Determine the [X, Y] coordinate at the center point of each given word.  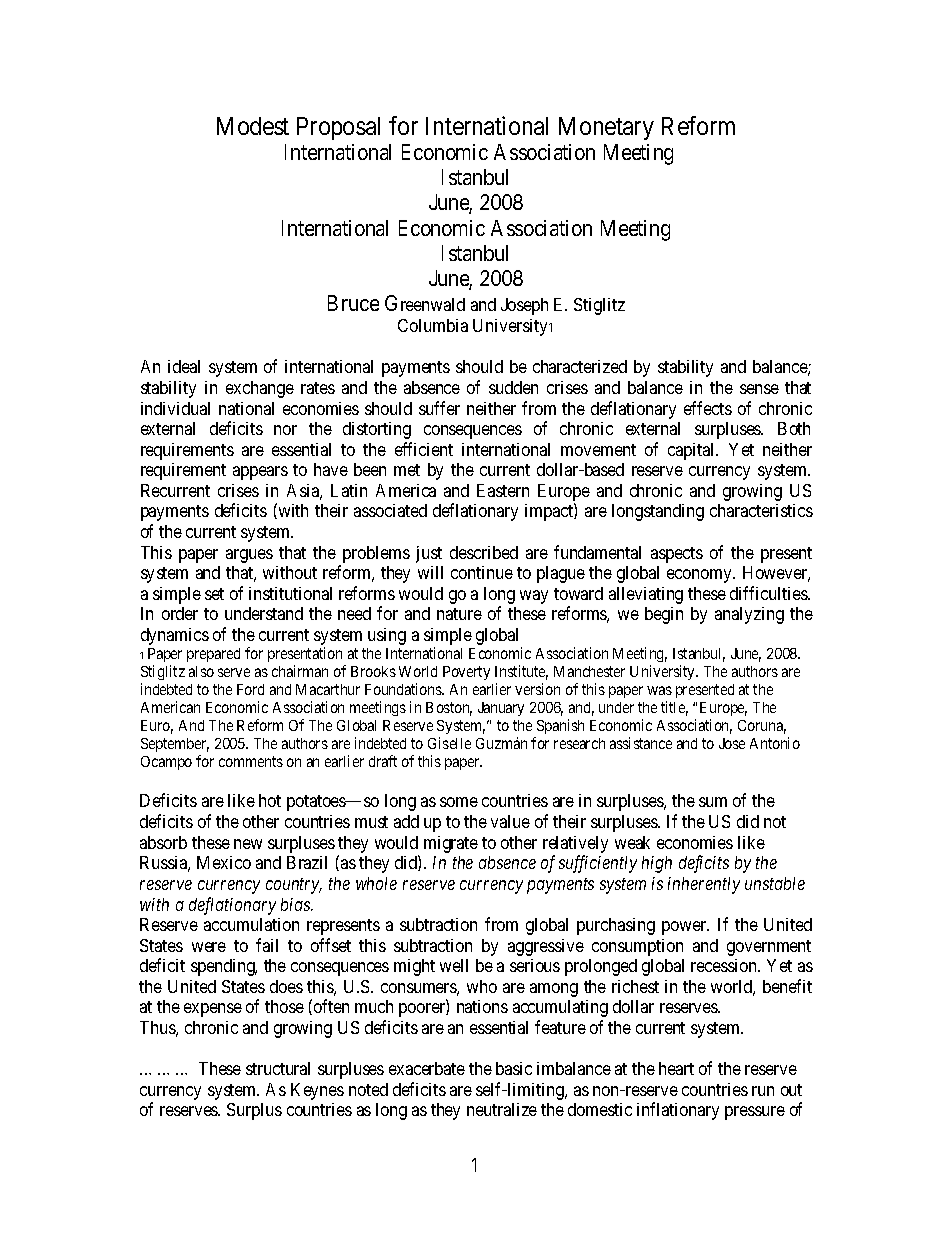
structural [278, 1068]
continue [482, 572]
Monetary [606, 128]
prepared [213, 655]
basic [514, 1068]
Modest [253, 126]
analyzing [749, 615]
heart [676, 1068]
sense [759, 389]
